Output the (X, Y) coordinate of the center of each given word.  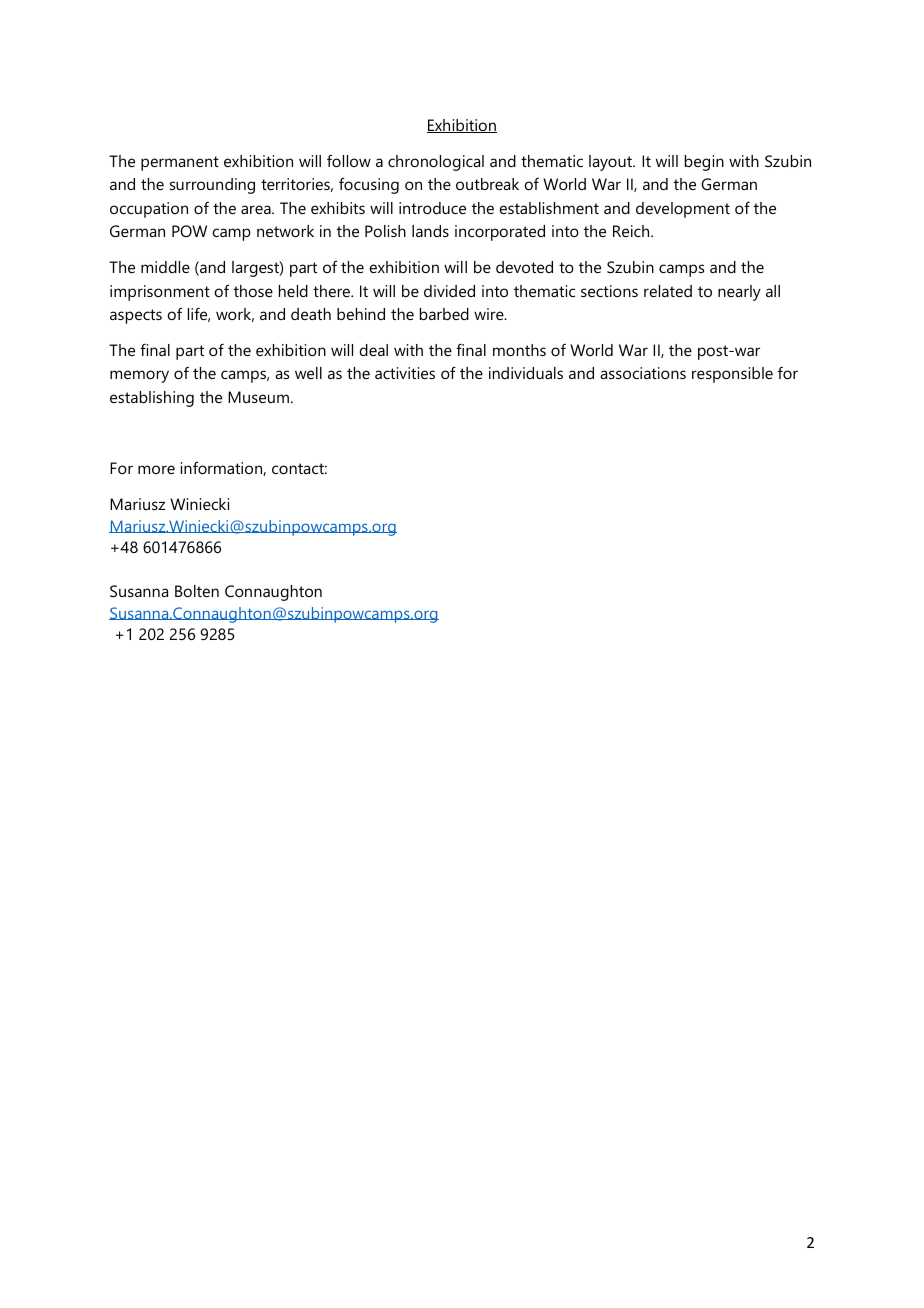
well (308, 373)
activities (405, 373)
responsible (732, 375)
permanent (180, 163)
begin (704, 163)
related (668, 291)
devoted (524, 267)
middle (165, 267)
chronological (436, 163)
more (156, 469)
